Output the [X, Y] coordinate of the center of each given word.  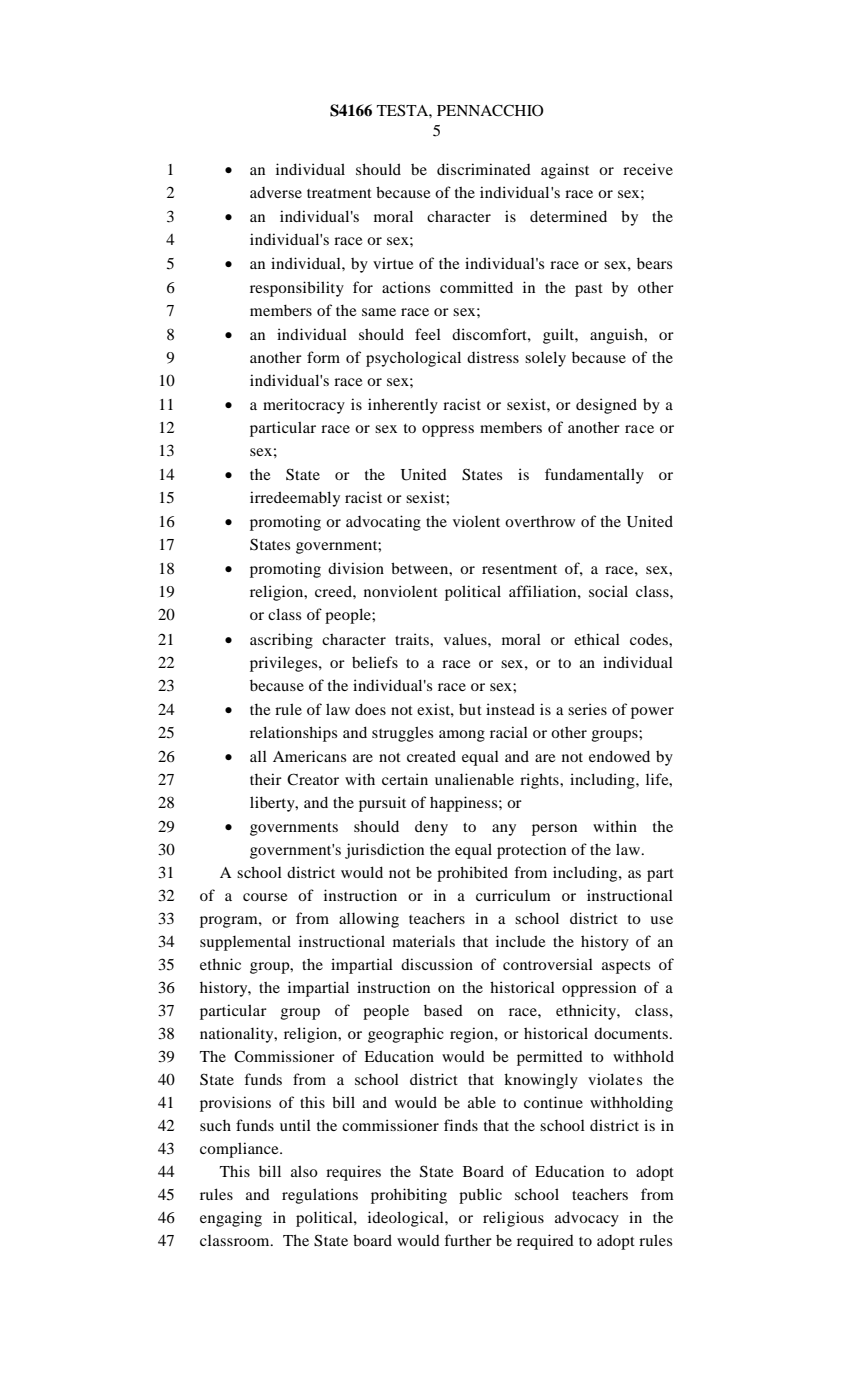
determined [568, 216]
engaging [231, 1219]
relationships [293, 734]
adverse [276, 192]
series [587, 709]
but [470, 709]
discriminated [484, 169]
